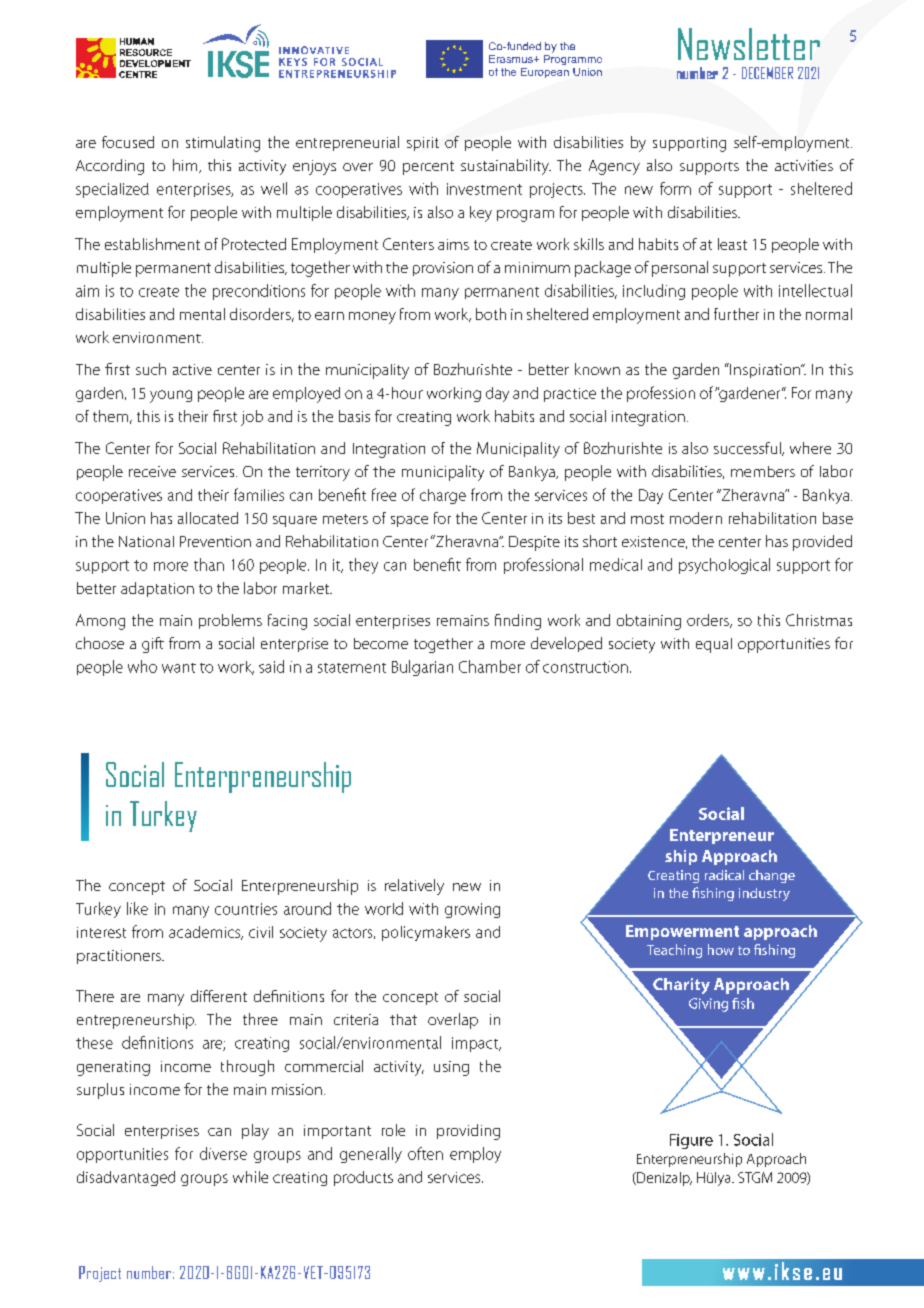  What do you see at coordinates (186, 166) in the screenshot?
I see `him` at bounding box center [186, 166].
